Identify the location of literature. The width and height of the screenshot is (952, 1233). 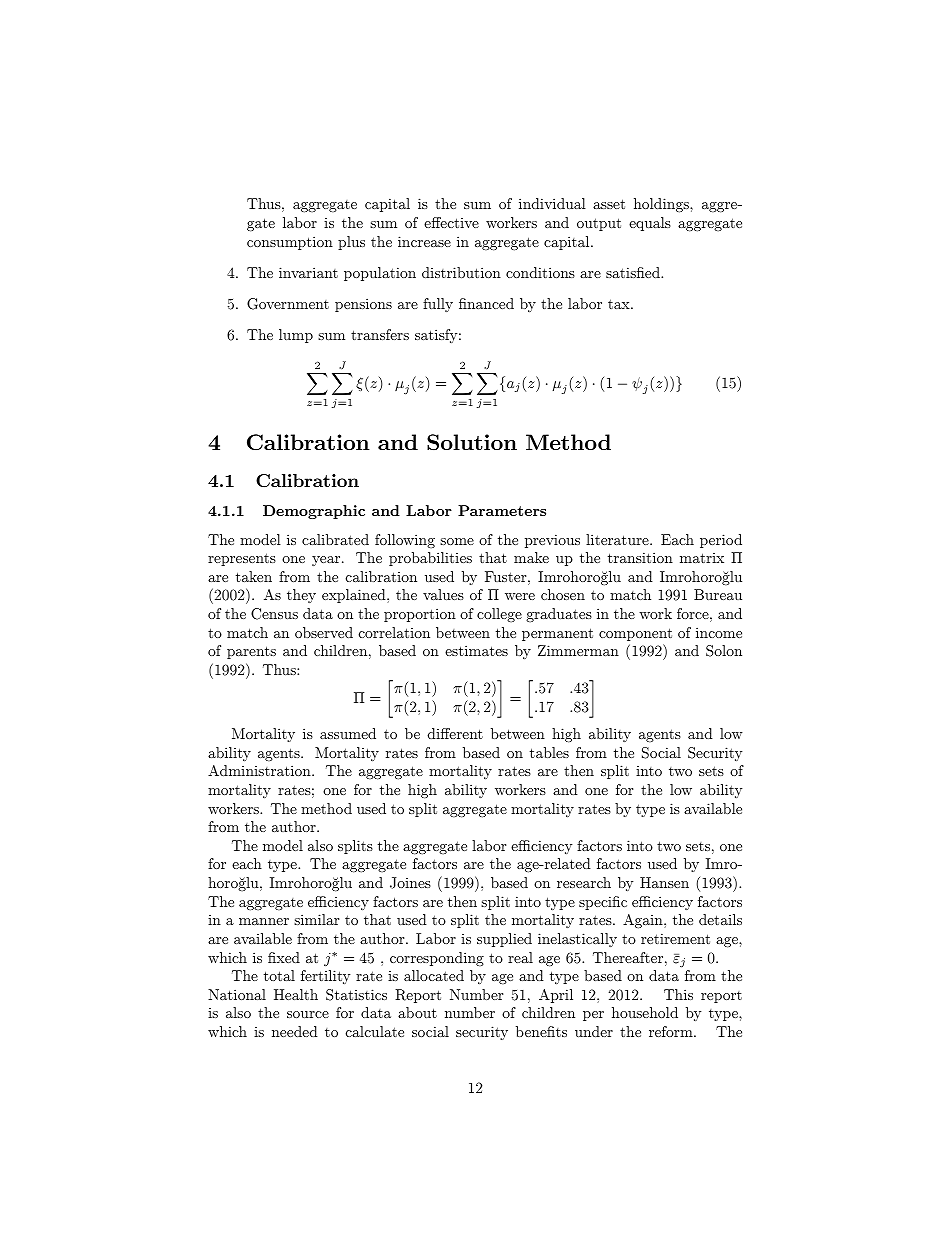
(618, 539).
